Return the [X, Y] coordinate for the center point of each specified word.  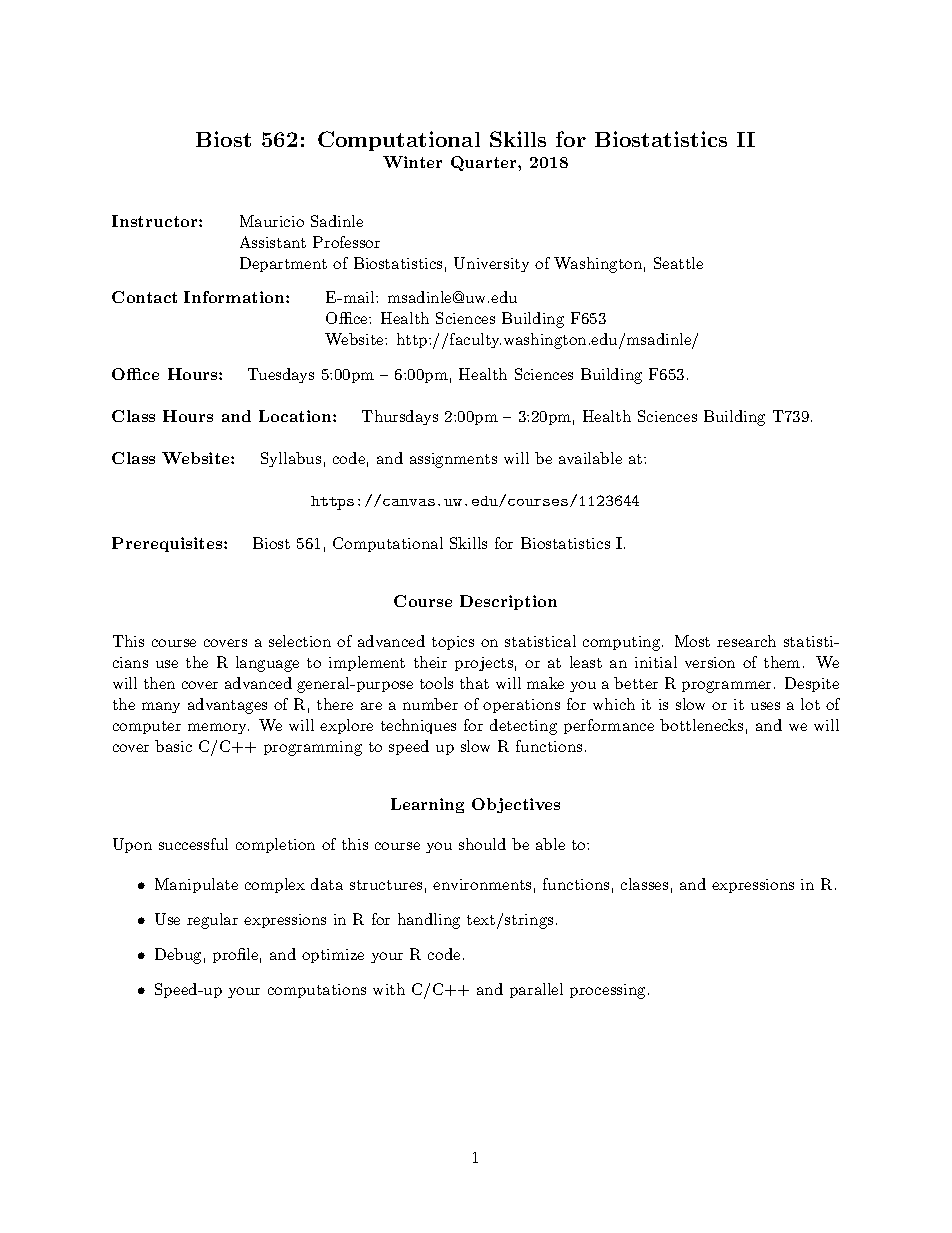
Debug [178, 956]
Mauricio [272, 221]
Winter [412, 162]
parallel [536, 990]
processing [607, 991]
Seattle [678, 263]
